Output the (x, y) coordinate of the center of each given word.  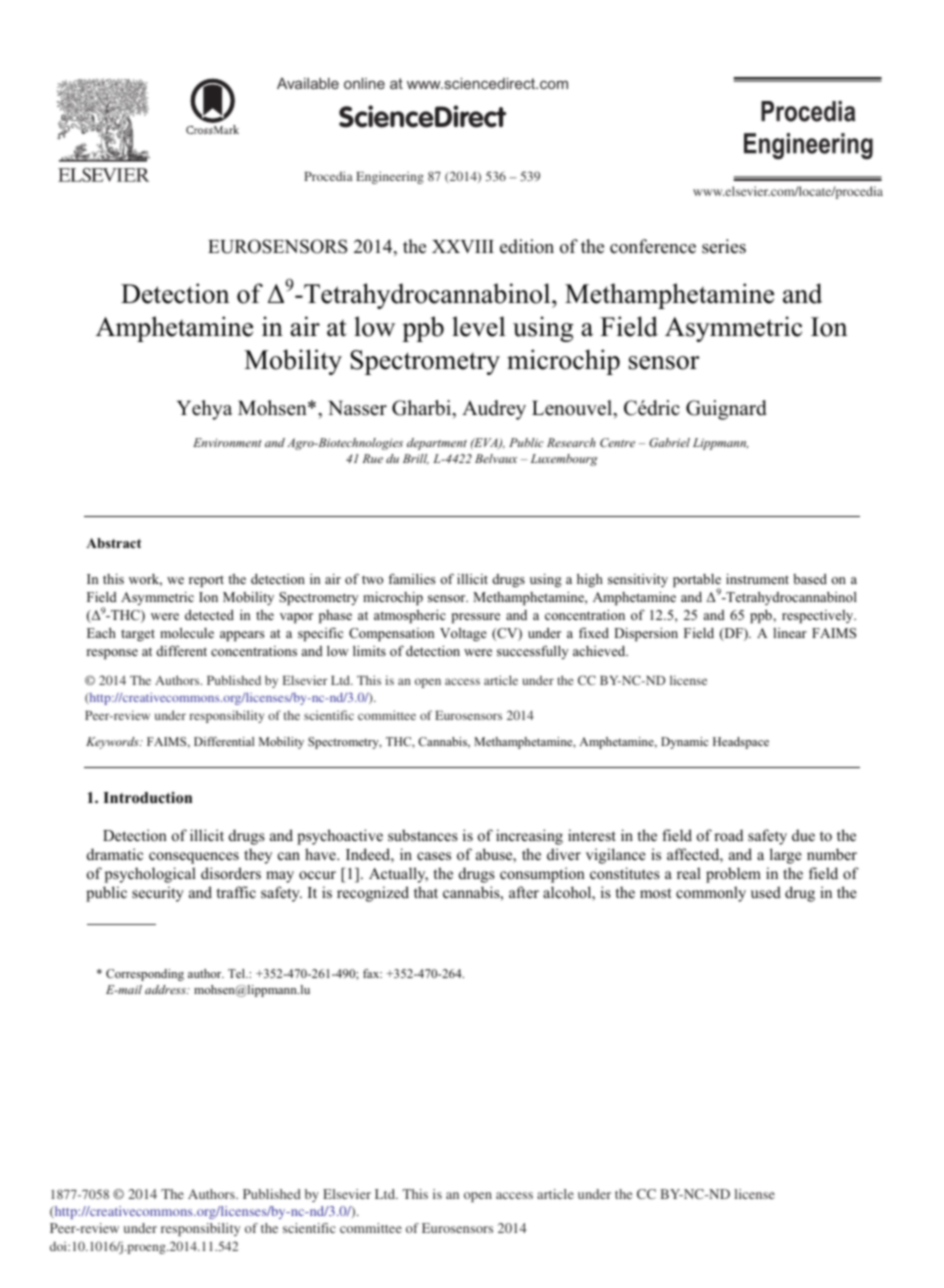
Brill (416, 459)
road (728, 835)
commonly (711, 894)
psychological (150, 875)
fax (372, 973)
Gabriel (669, 442)
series (724, 246)
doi (59, 1246)
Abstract (114, 543)
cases (434, 856)
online (364, 83)
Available (308, 83)
